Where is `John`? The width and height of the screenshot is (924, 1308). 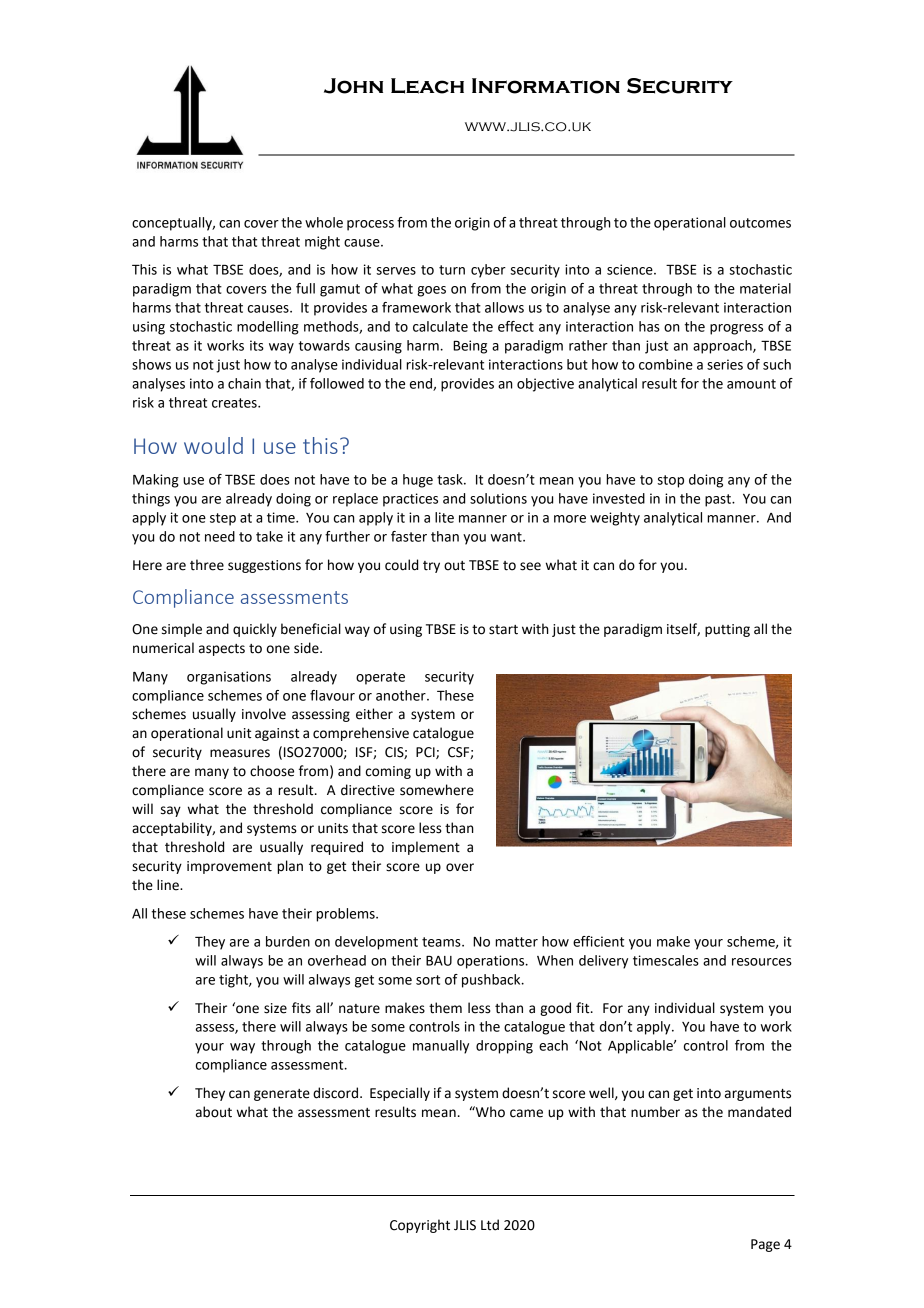 John is located at coordinates (353, 86).
